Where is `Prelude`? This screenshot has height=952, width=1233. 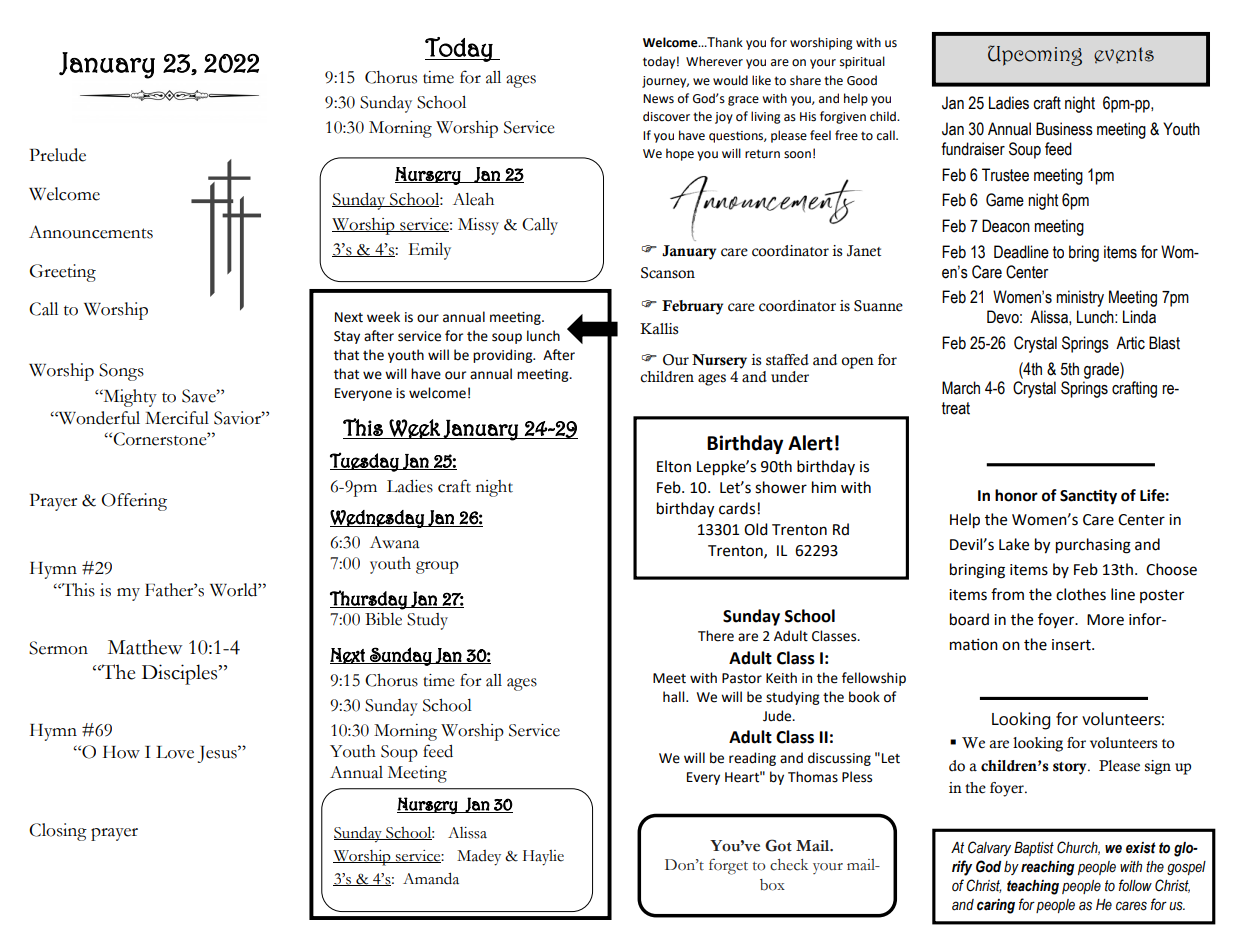
Prelude is located at coordinates (58, 155).
